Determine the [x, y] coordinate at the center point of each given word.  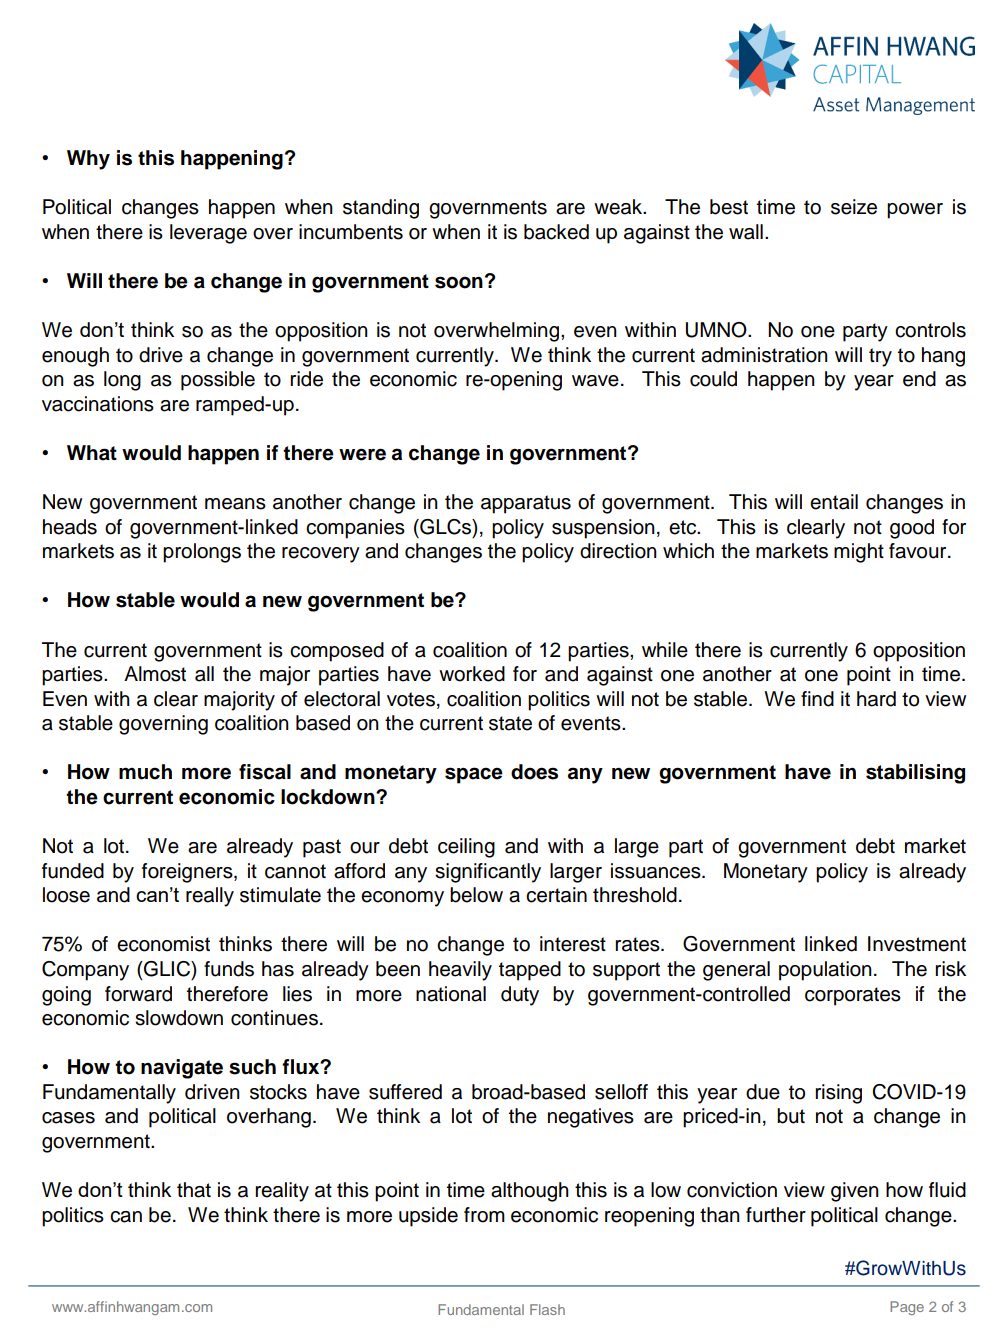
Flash [547, 1309]
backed [556, 232]
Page [907, 1308]
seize [854, 207]
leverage [208, 234]
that [194, 1190]
